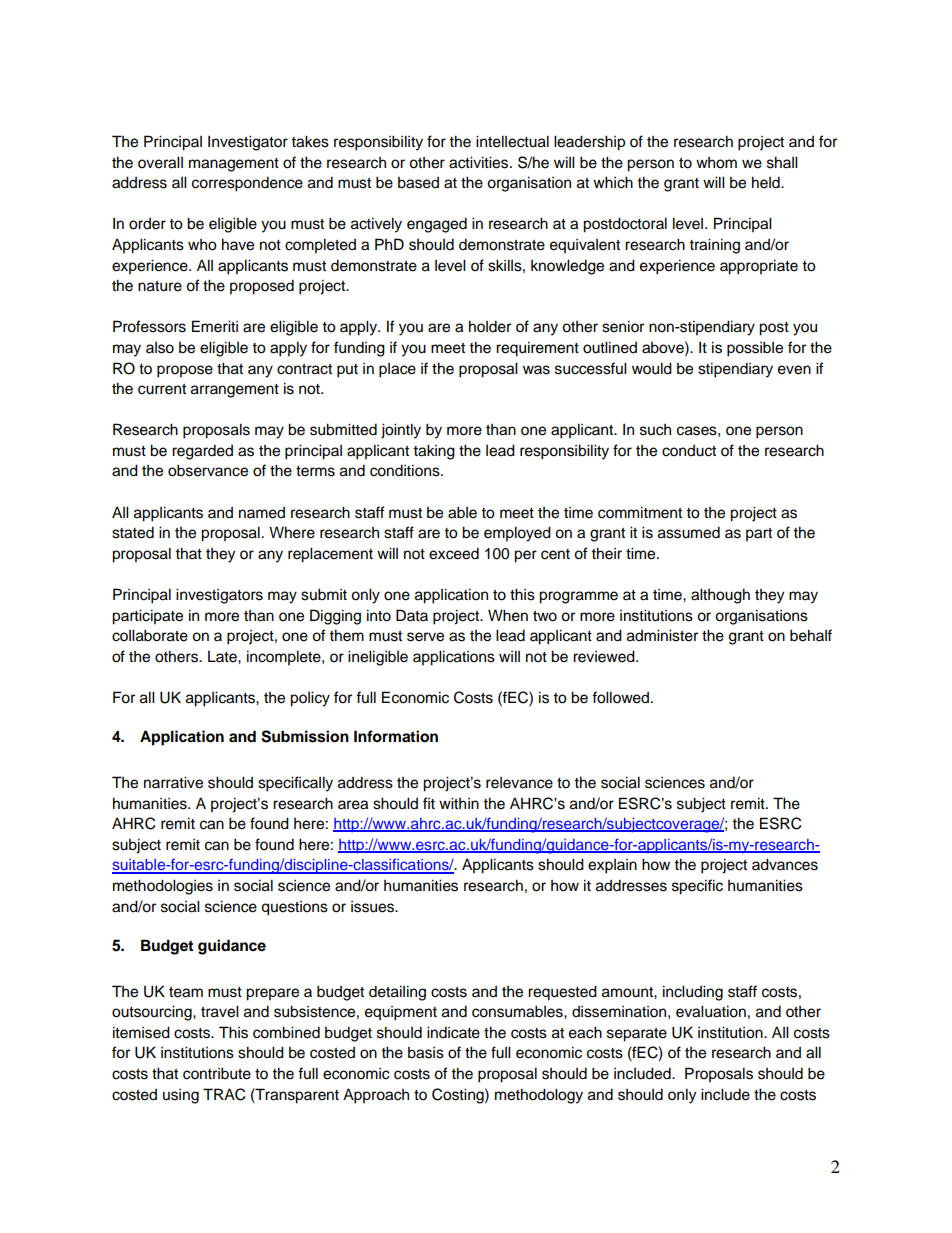 This document has height=1233, width=952. Describe the element at coordinates (434, 452) in the document. I see `taking` at that location.
